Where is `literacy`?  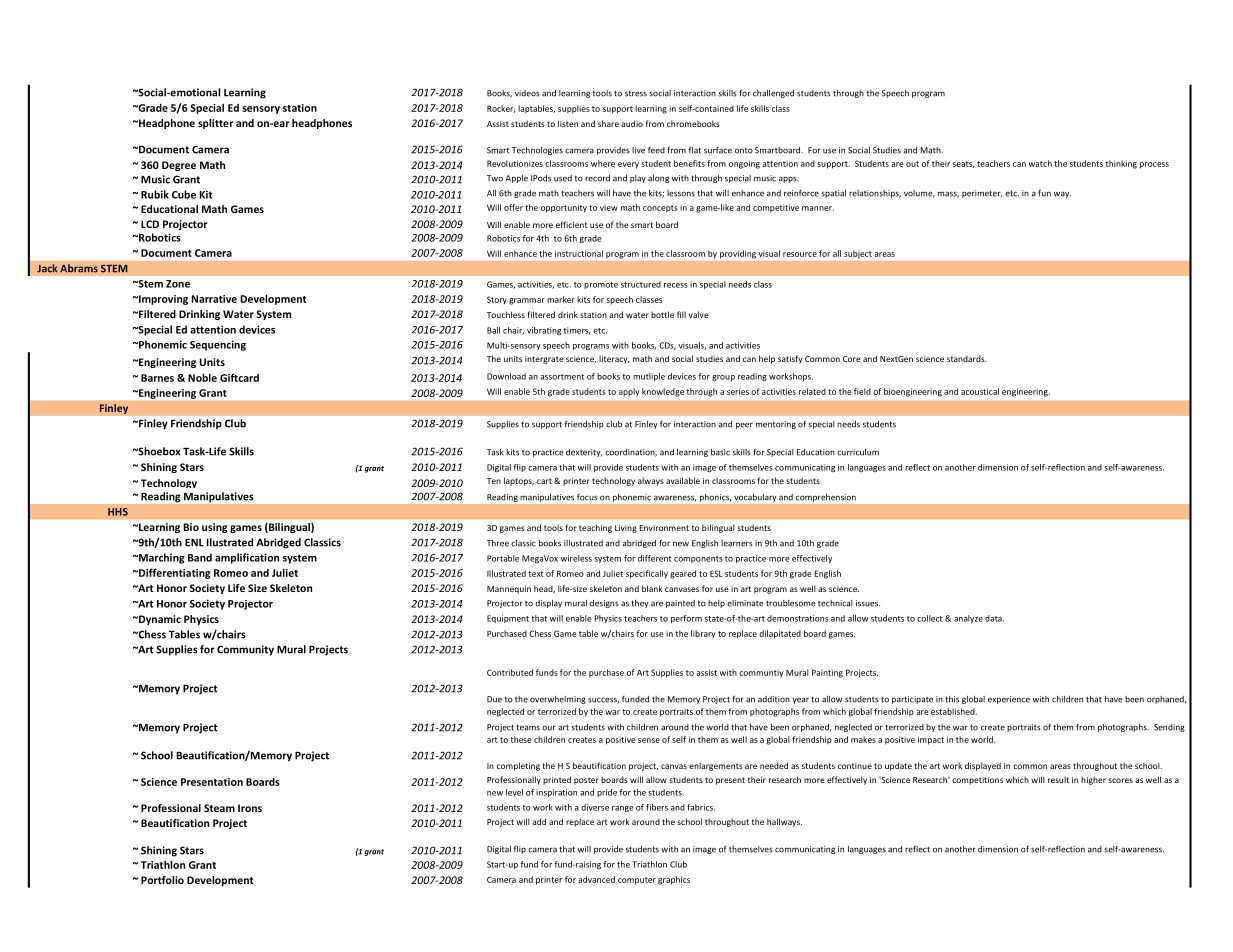
literacy is located at coordinates (614, 359).
